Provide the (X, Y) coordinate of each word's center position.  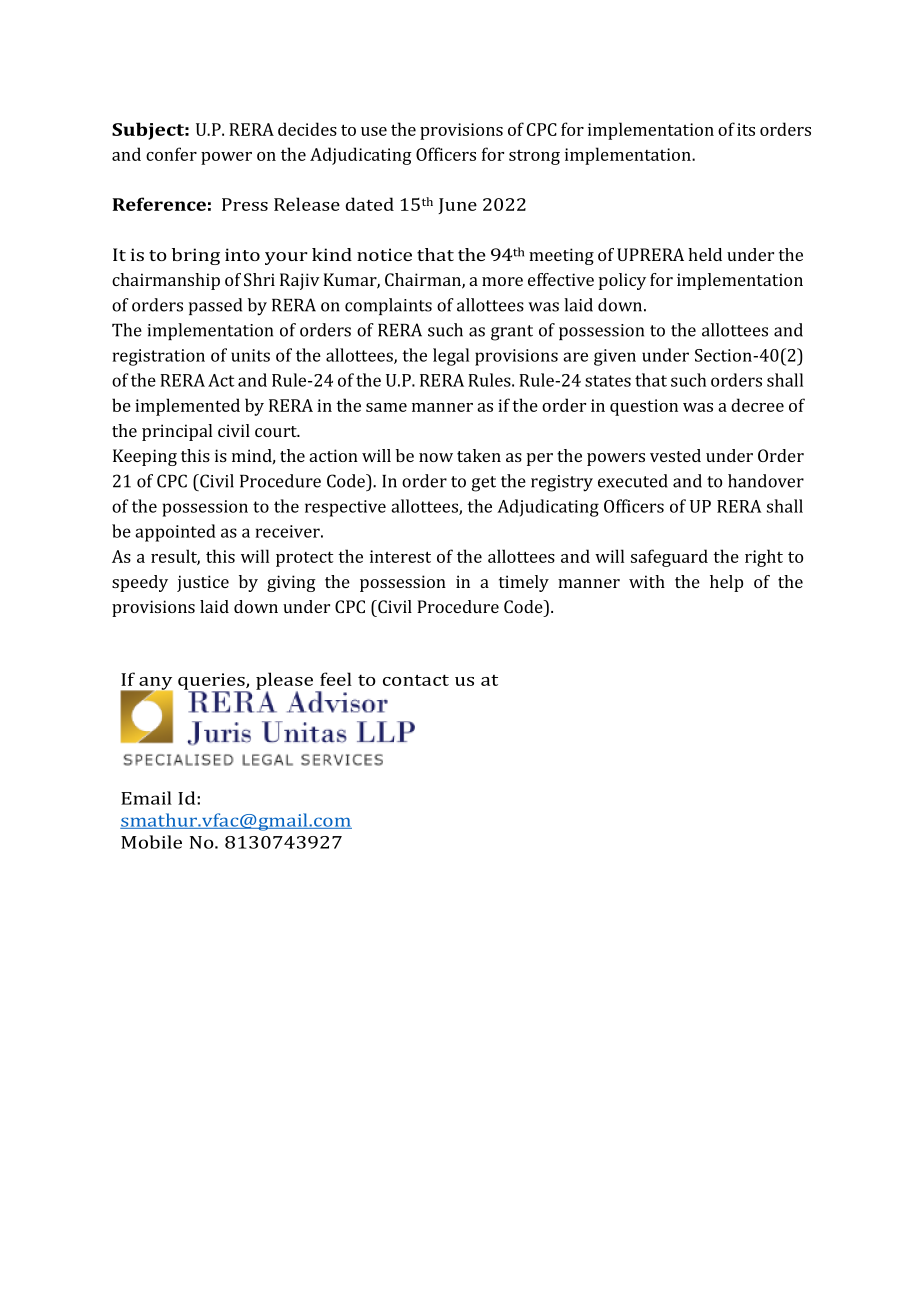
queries (212, 682)
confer (171, 154)
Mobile (151, 842)
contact (416, 680)
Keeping (145, 457)
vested (675, 455)
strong (534, 157)
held (705, 254)
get (484, 484)
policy (622, 281)
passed (215, 306)
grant (512, 333)
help (726, 583)
